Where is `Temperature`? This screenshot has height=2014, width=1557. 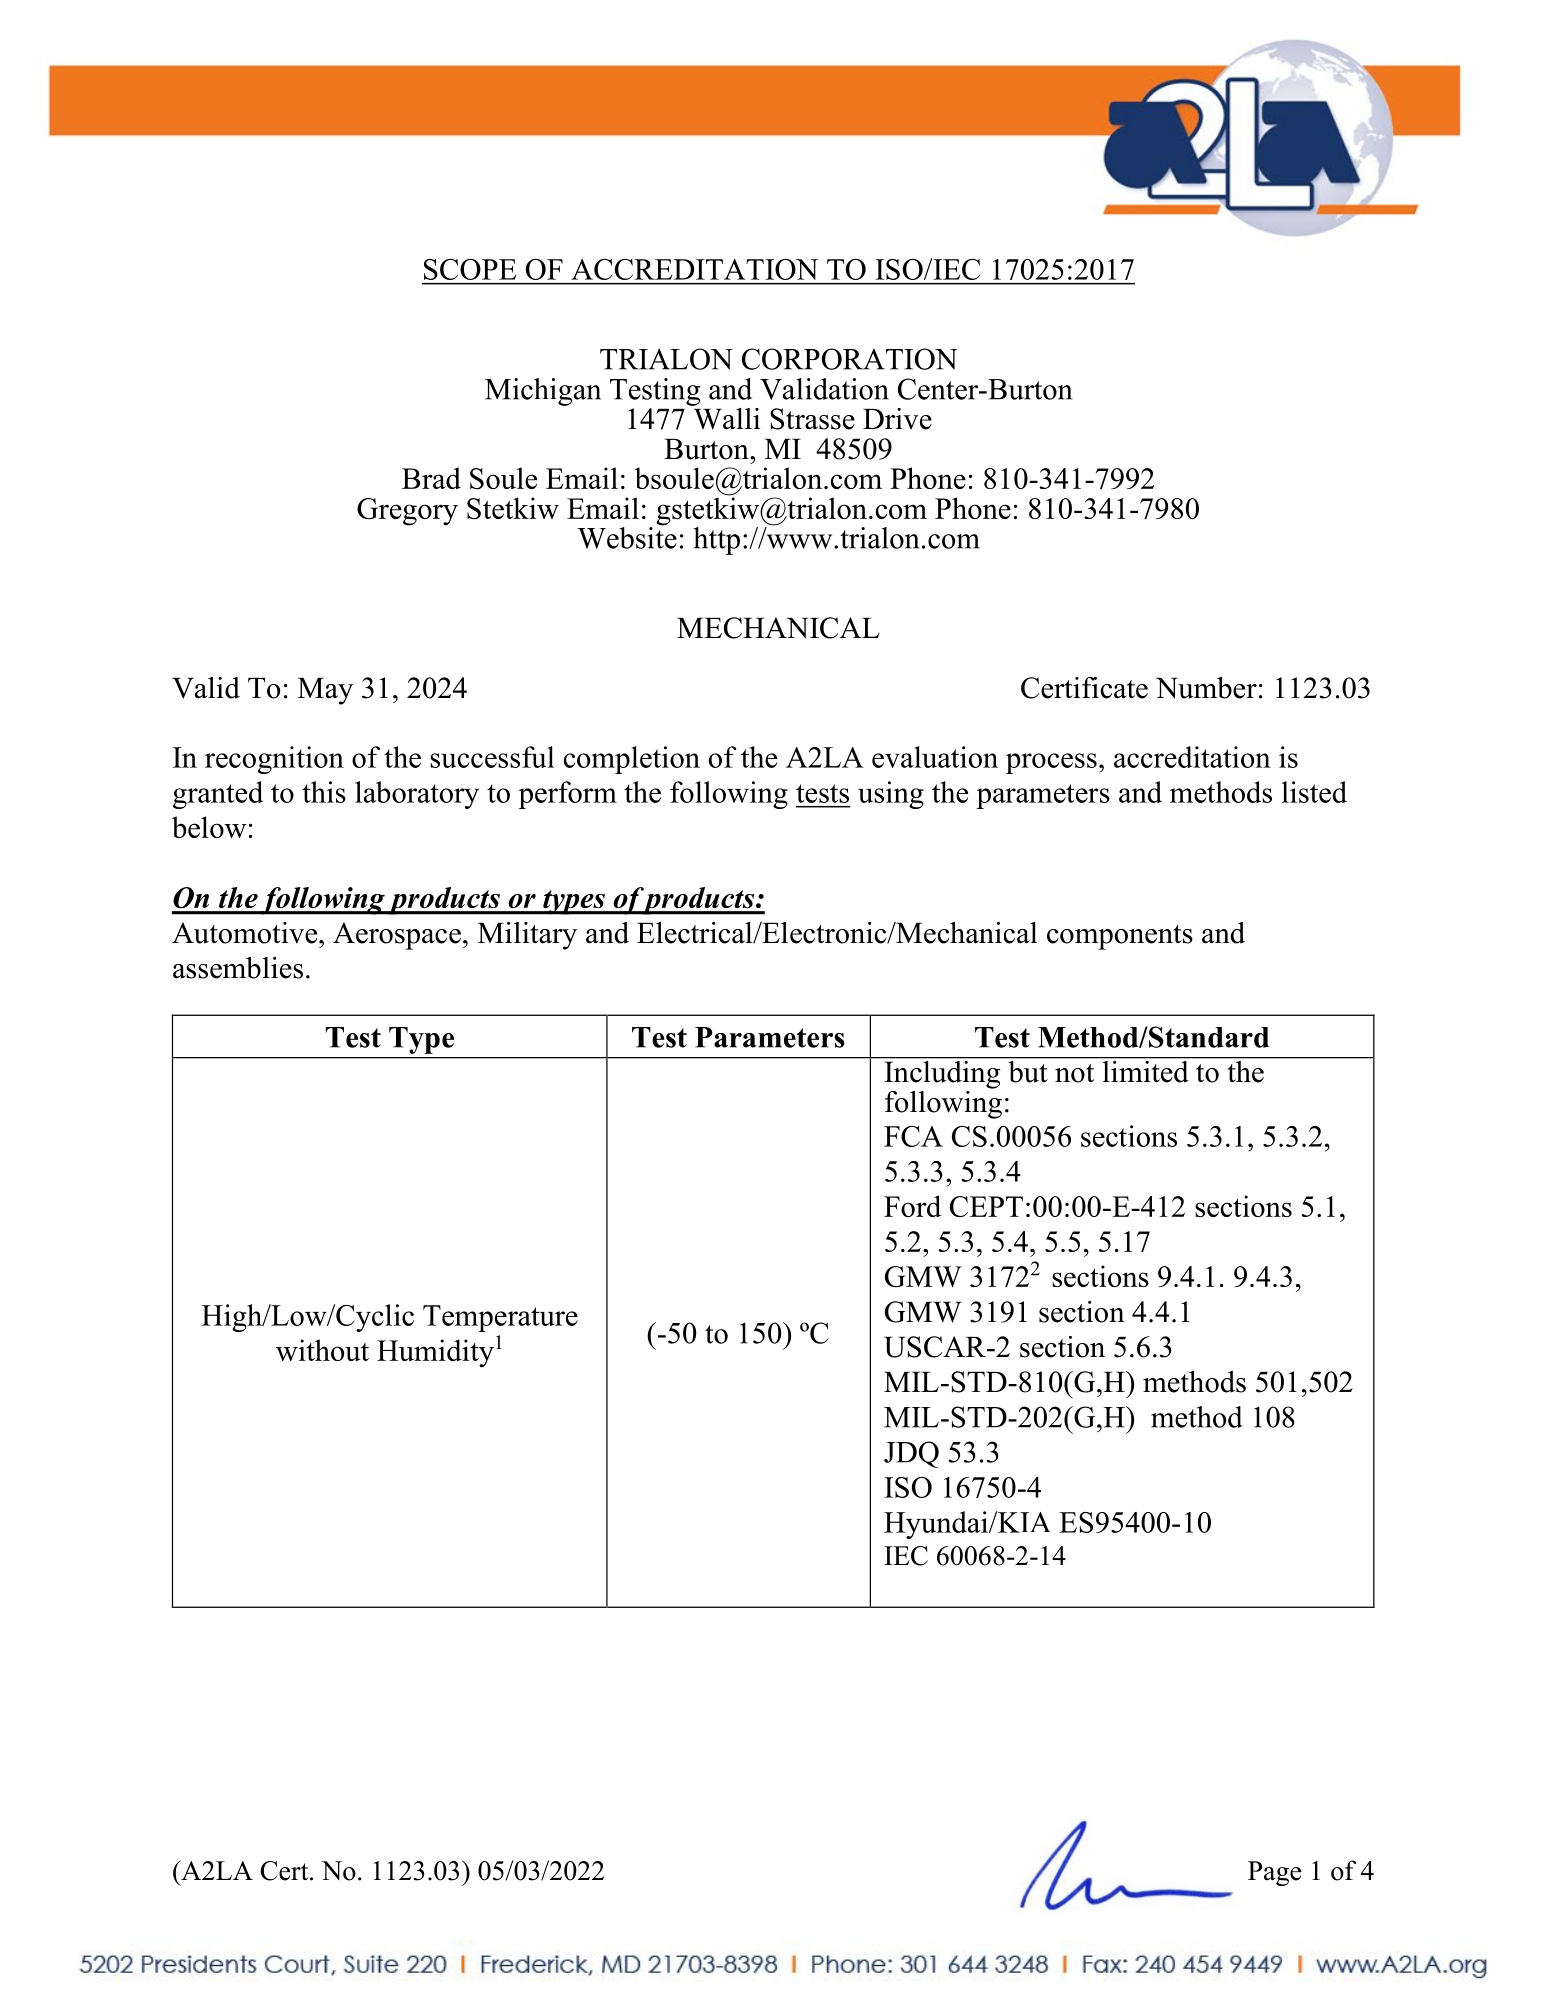 Temperature is located at coordinates (500, 1318).
